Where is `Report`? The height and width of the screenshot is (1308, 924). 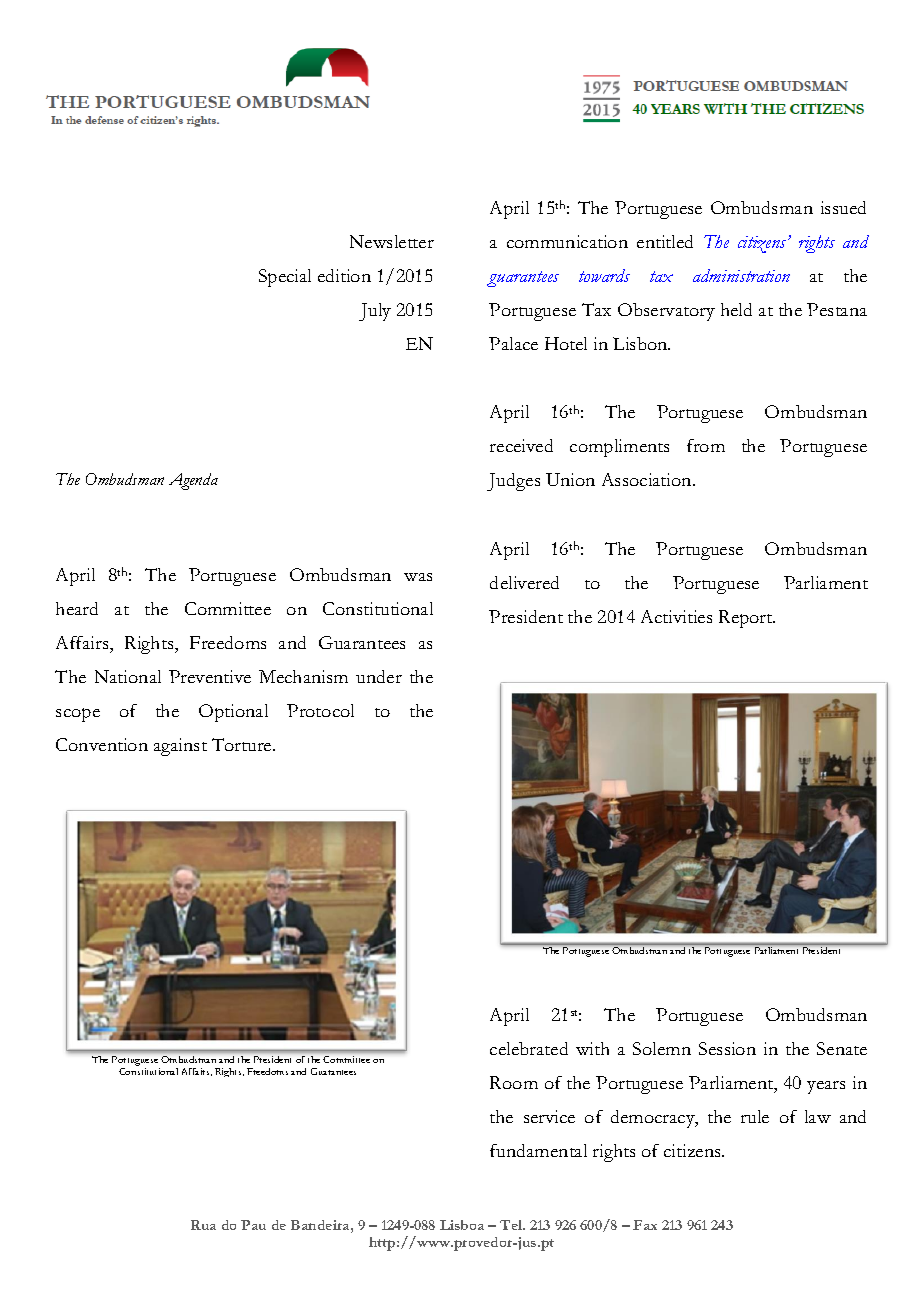 Report is located at coordinates (747, 619).
